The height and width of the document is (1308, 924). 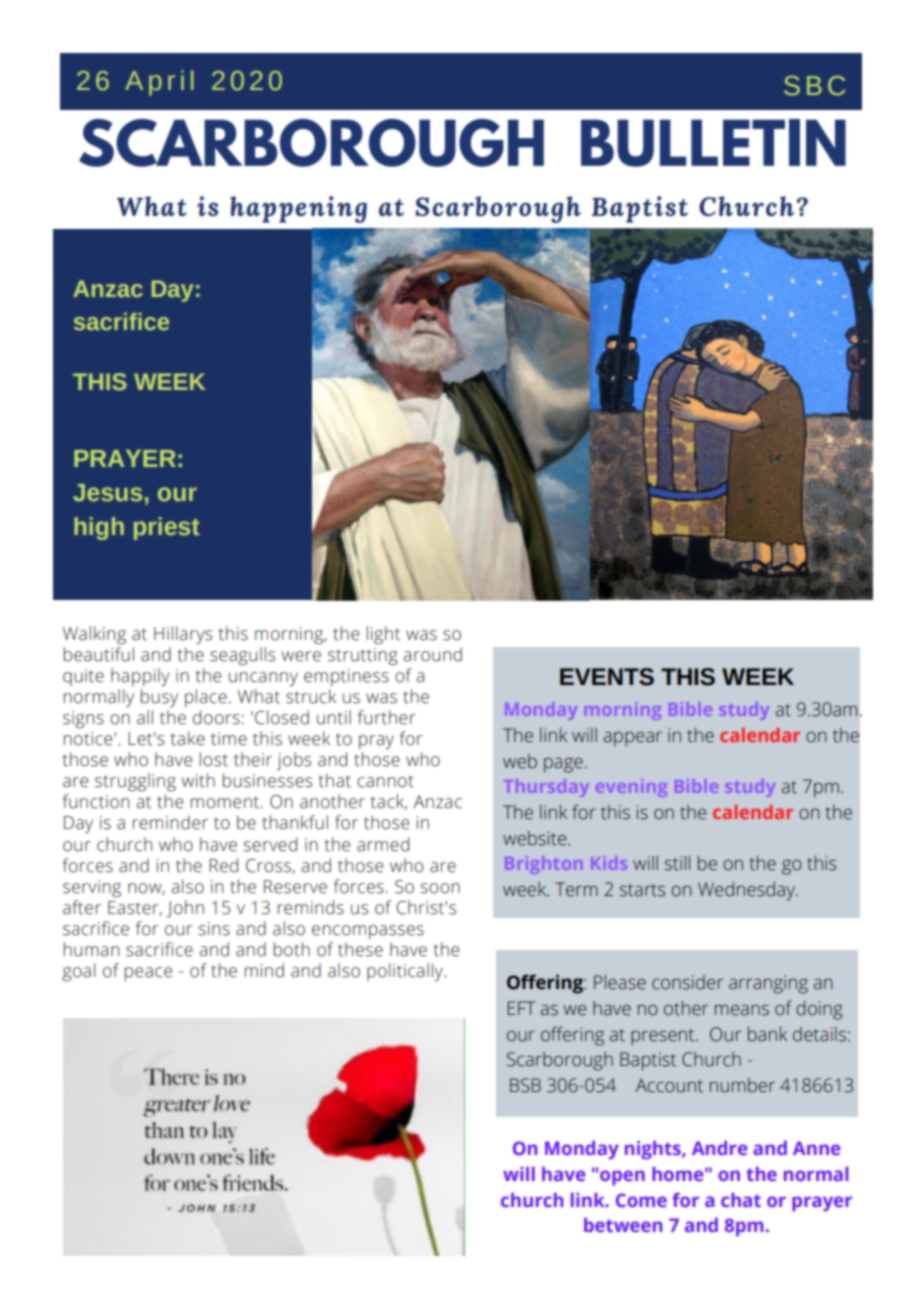 What do you see at coordinates (148, 974) in the document?
I see `peace` at bounding box center [148, 974].
